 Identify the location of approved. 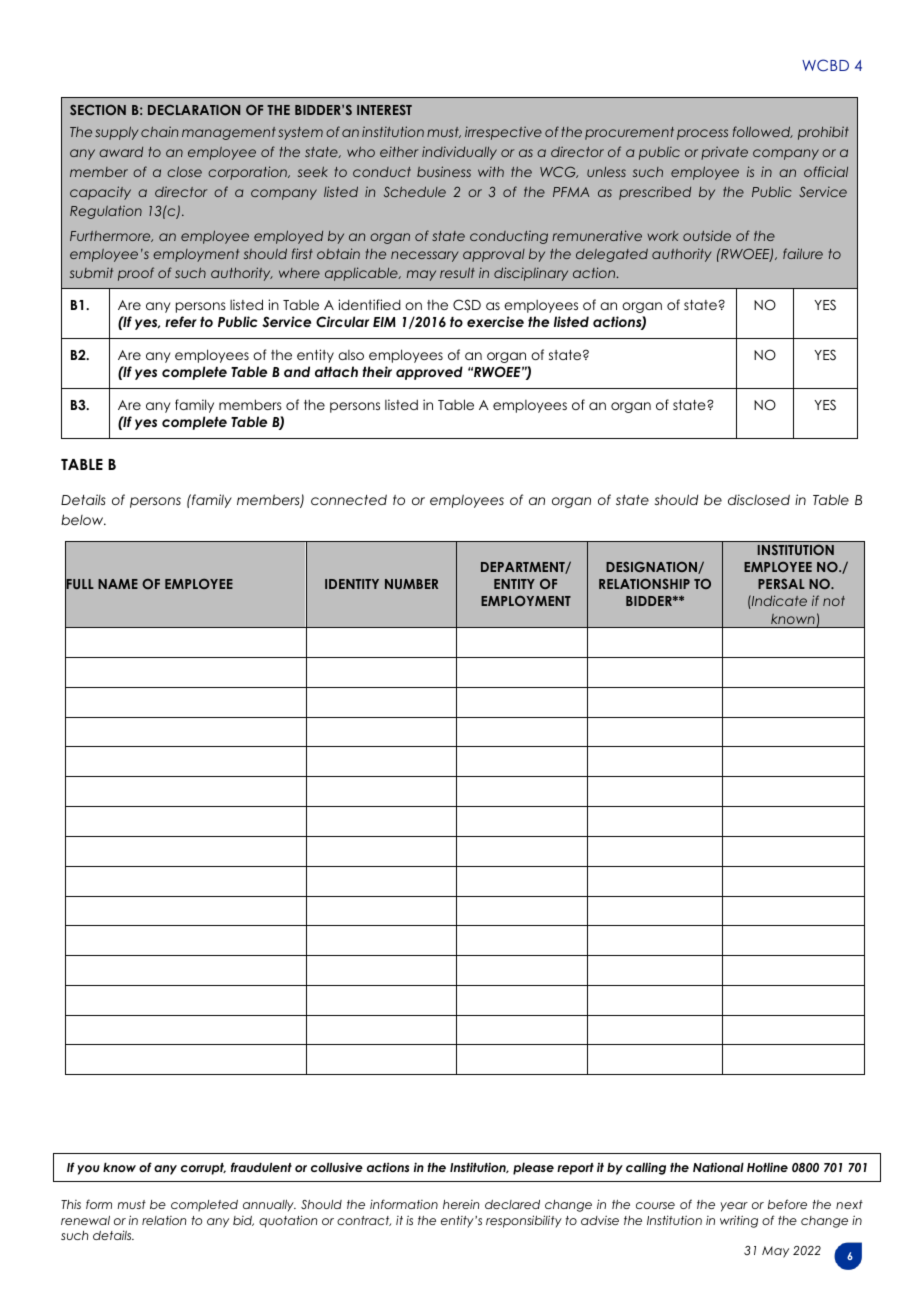
(429, 373).
